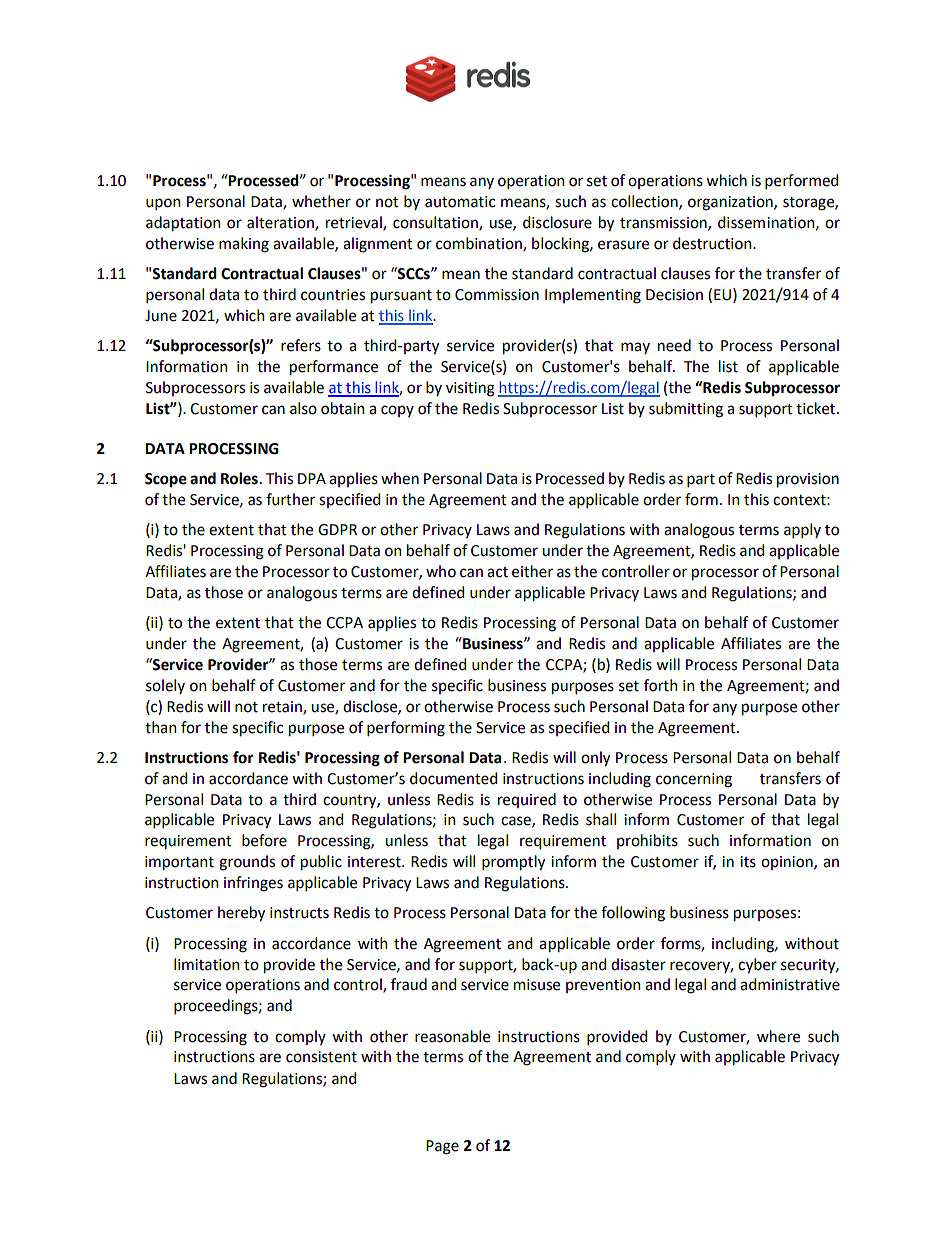 The width and height of the image is (952, 1233). I want to click on apply, so click(802, 530).
